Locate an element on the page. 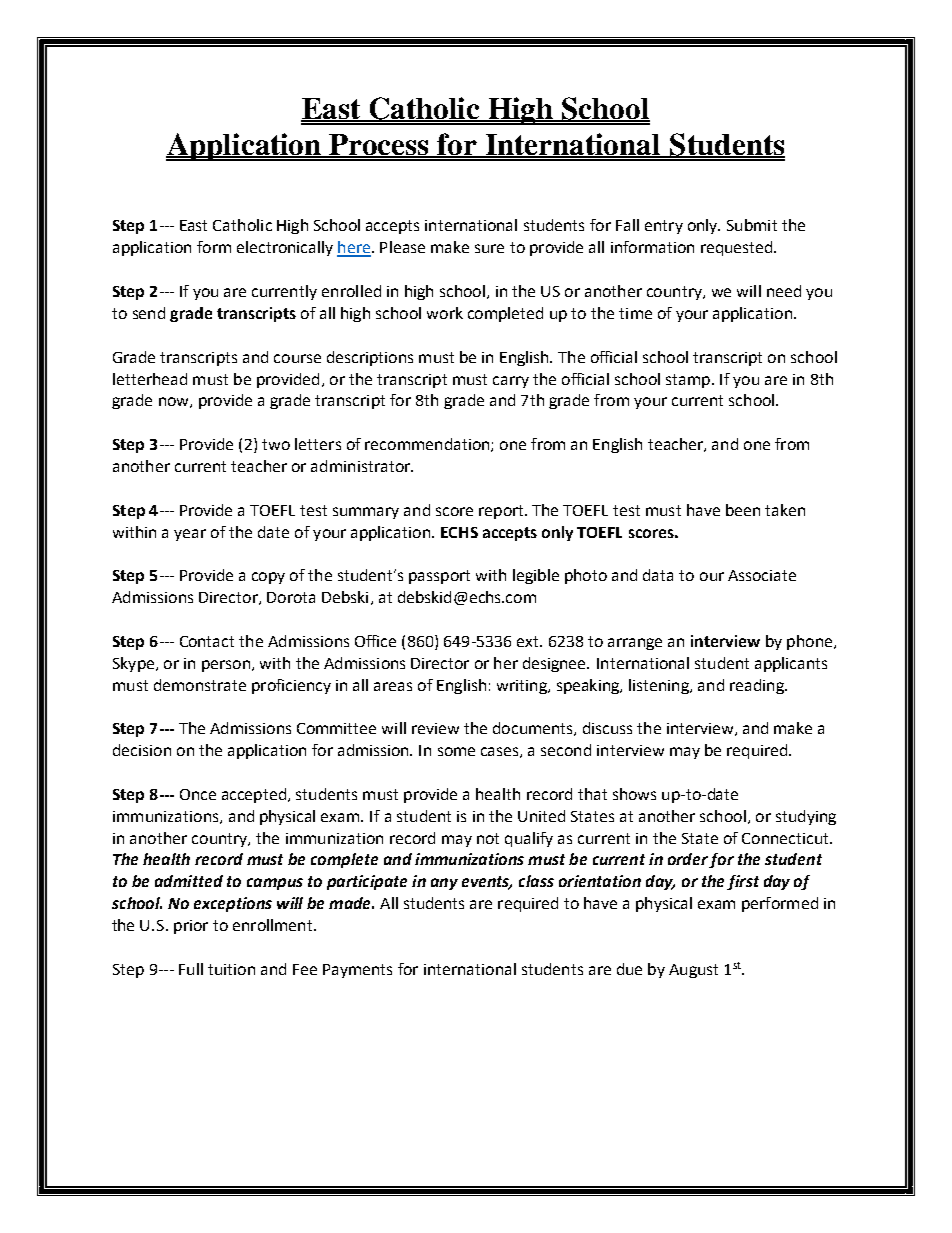 The image size is (952, 1233). now is located at coordinates (175, 402).
